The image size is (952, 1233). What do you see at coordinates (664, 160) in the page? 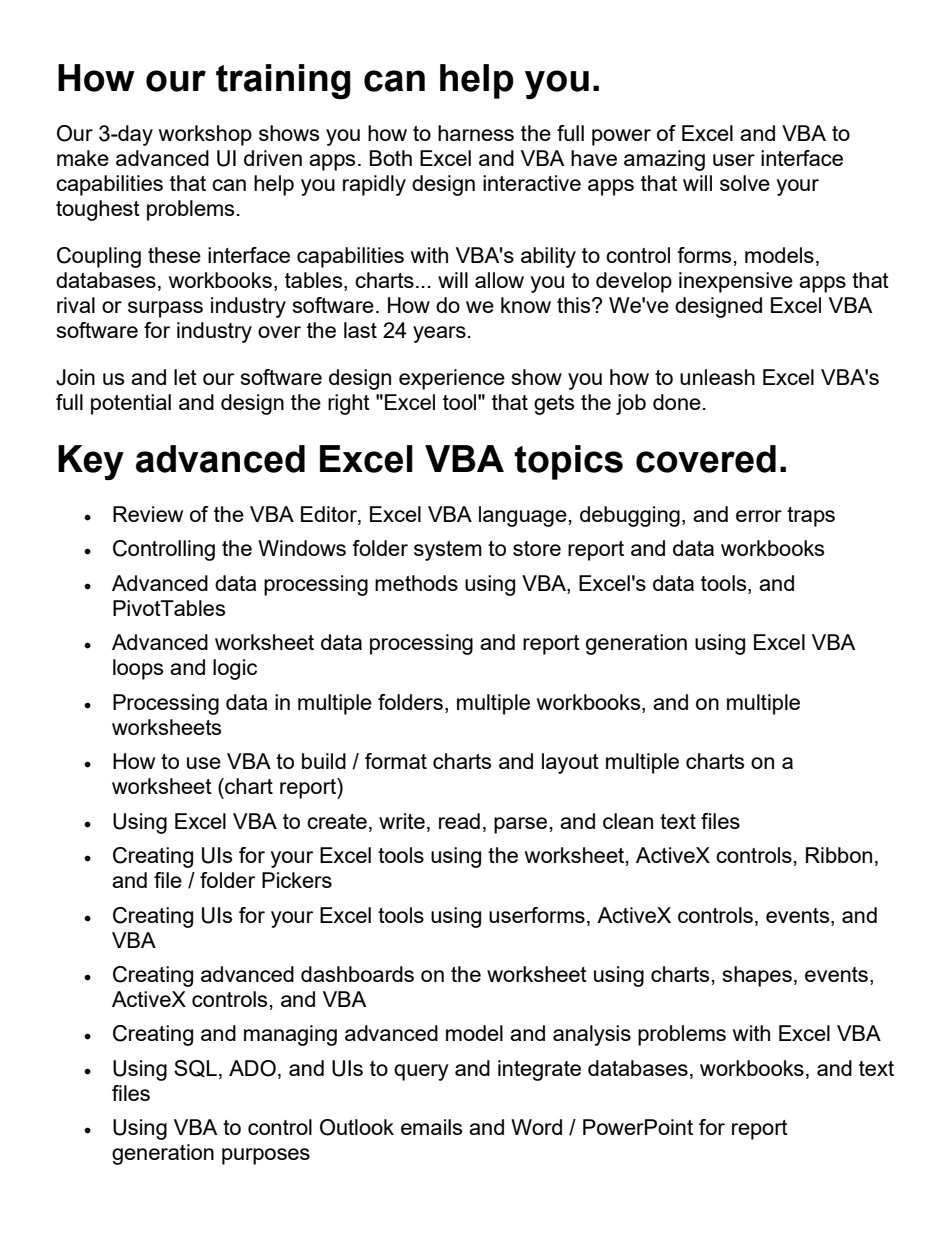
I see `amazing` at bounding box center [664, 160].
